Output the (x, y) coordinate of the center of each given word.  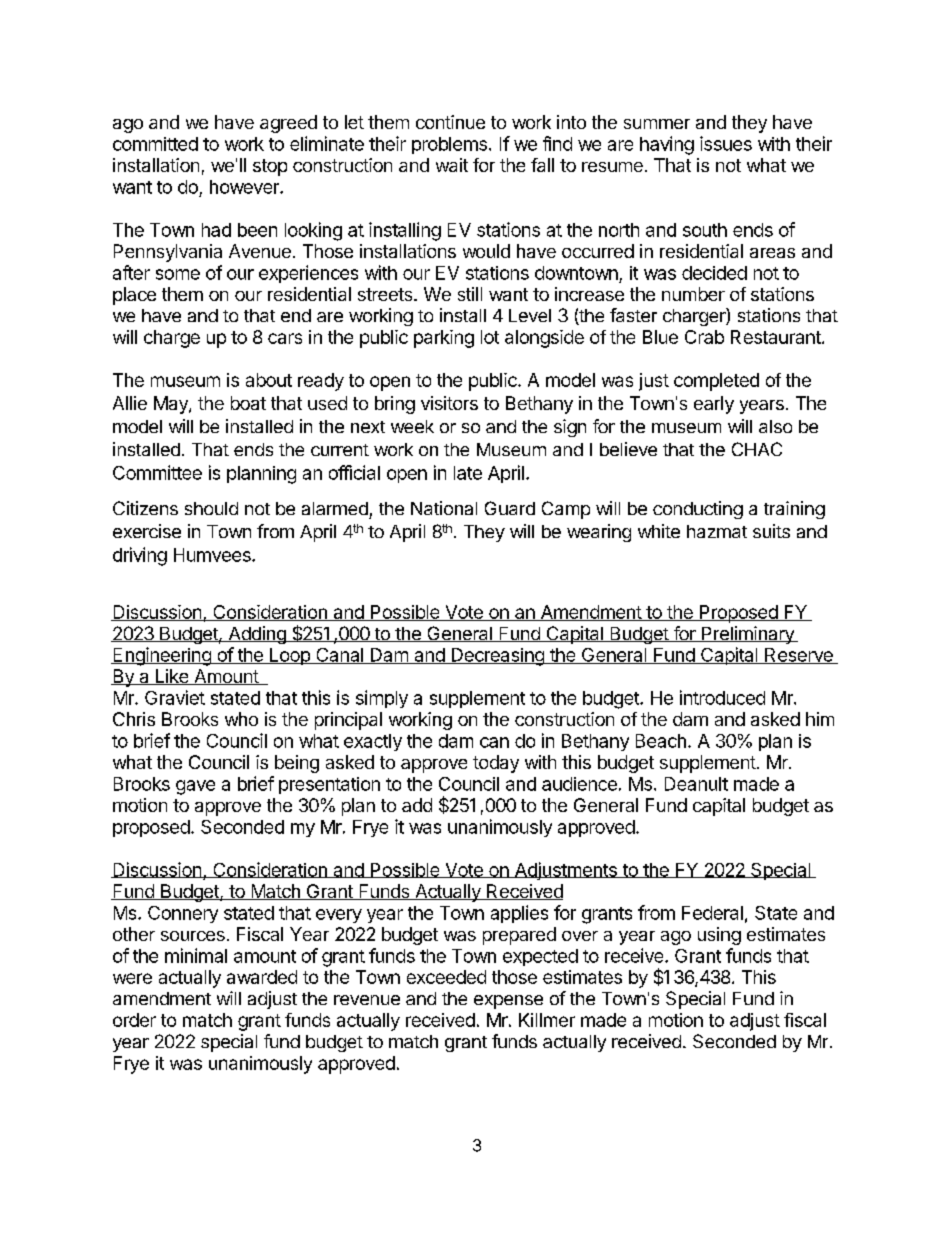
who (241, 719)
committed (155, 144)
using (719, 936)
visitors (449, 403)
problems (449, 145)
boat (248, 403)
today (496, 764)
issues (726, 143)
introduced (722, 697)
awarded (262, 977)
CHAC (757, 449)
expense (508, 1002)
